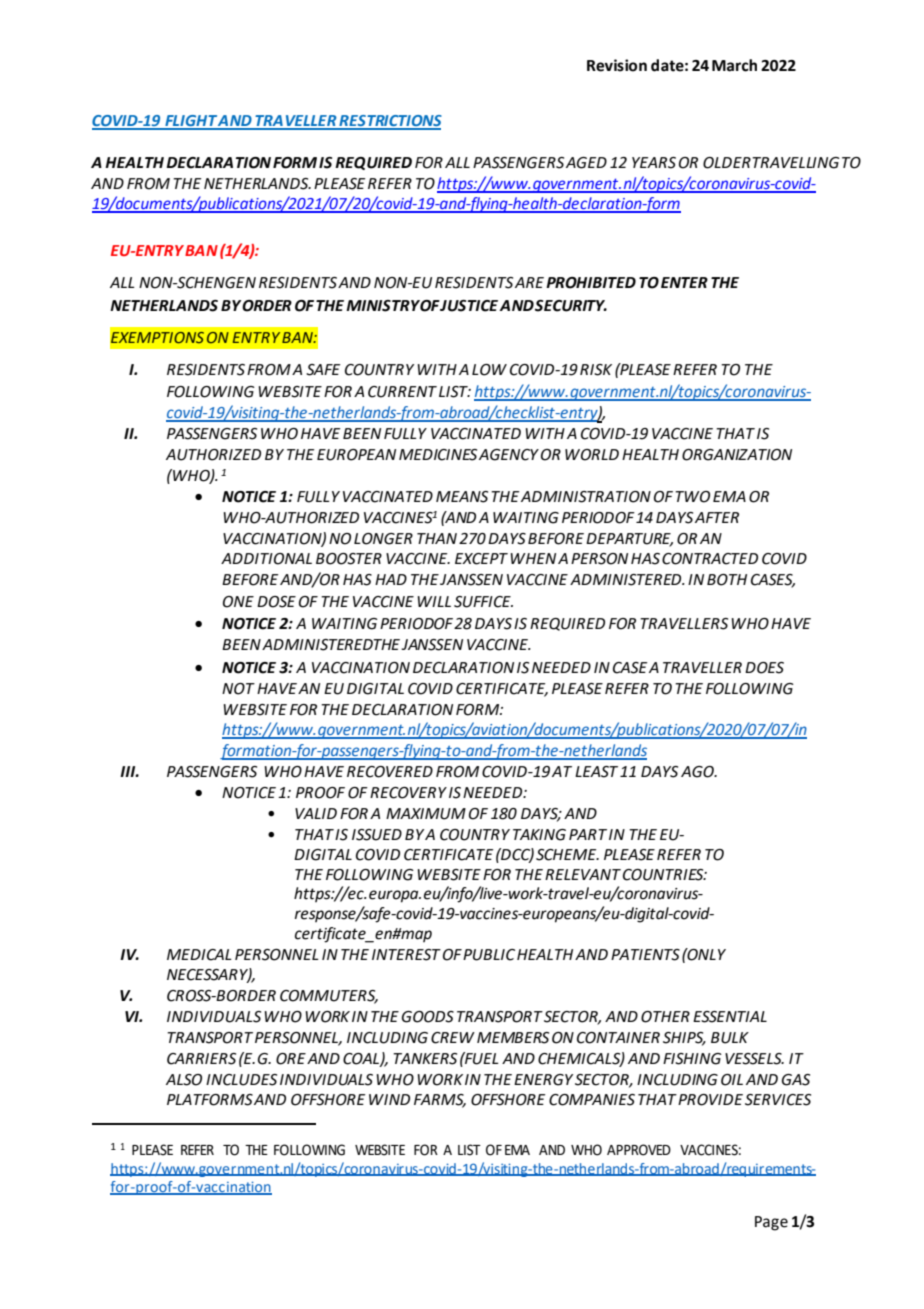 The height and width of the document is (1309, 924). I want to click on AGO, so click(698, 772).
